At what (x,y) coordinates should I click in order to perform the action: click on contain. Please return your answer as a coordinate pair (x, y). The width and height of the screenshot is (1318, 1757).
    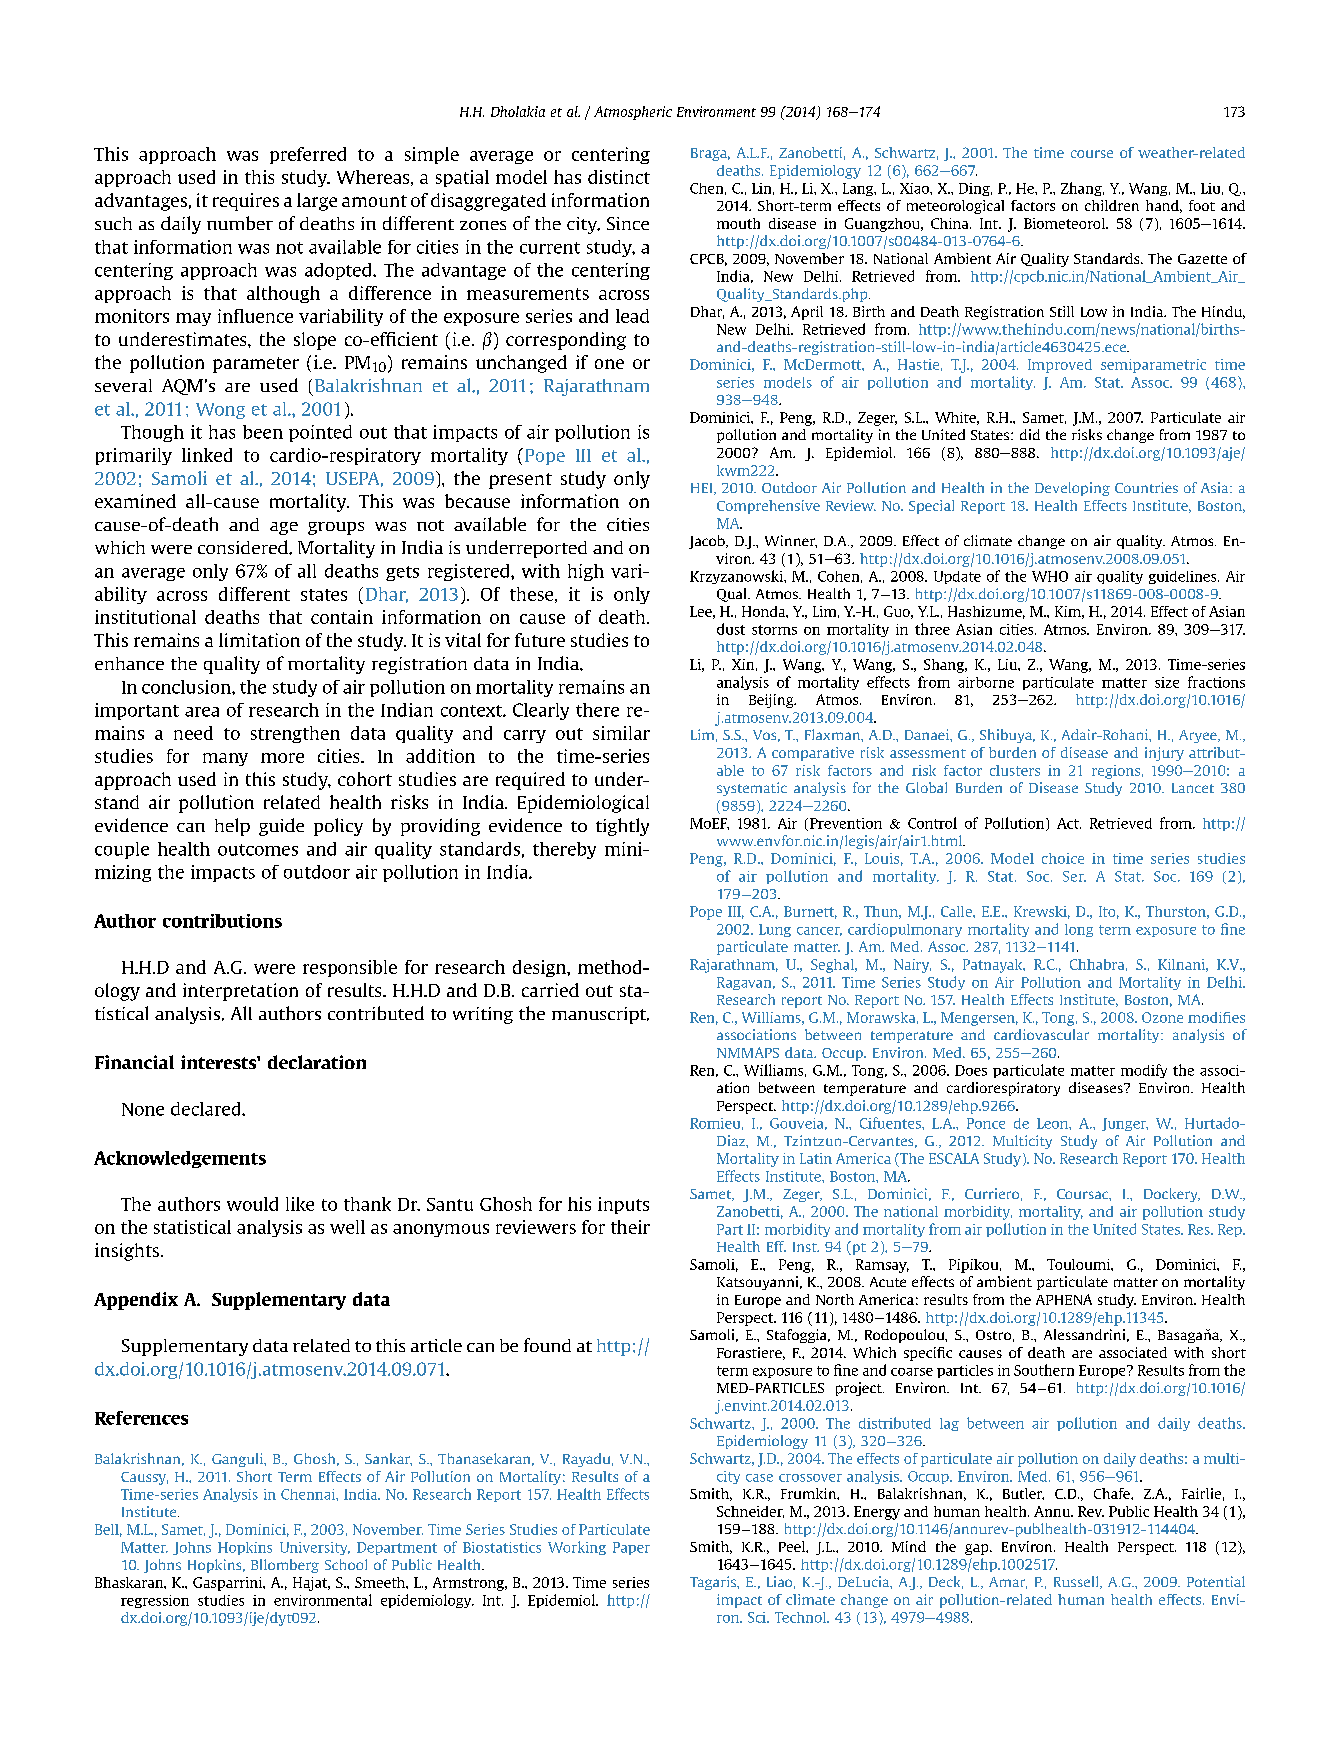
    Looking at the image, I should click on (342, 617).
